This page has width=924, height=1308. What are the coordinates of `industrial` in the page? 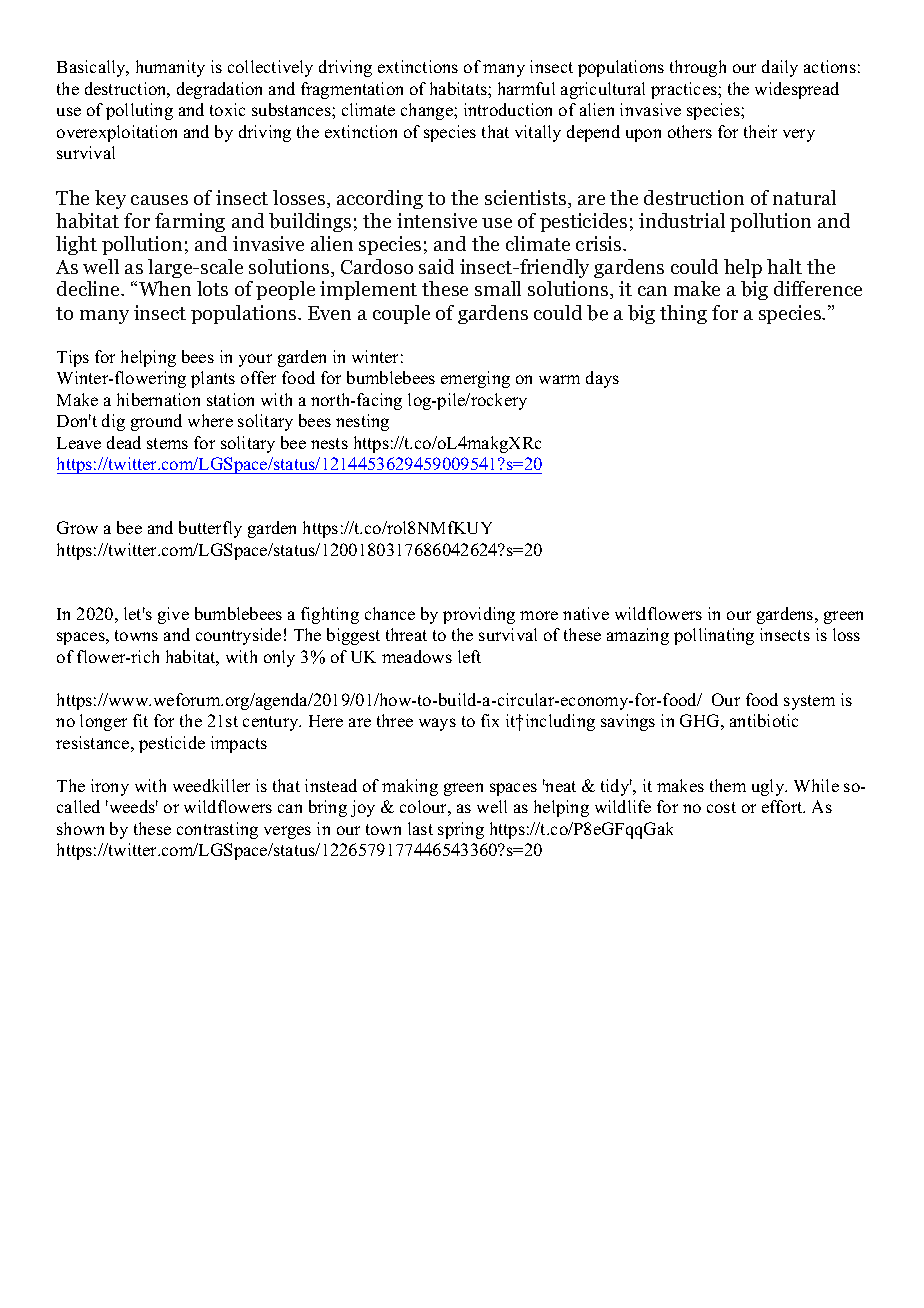 It's located at (682, 220).
